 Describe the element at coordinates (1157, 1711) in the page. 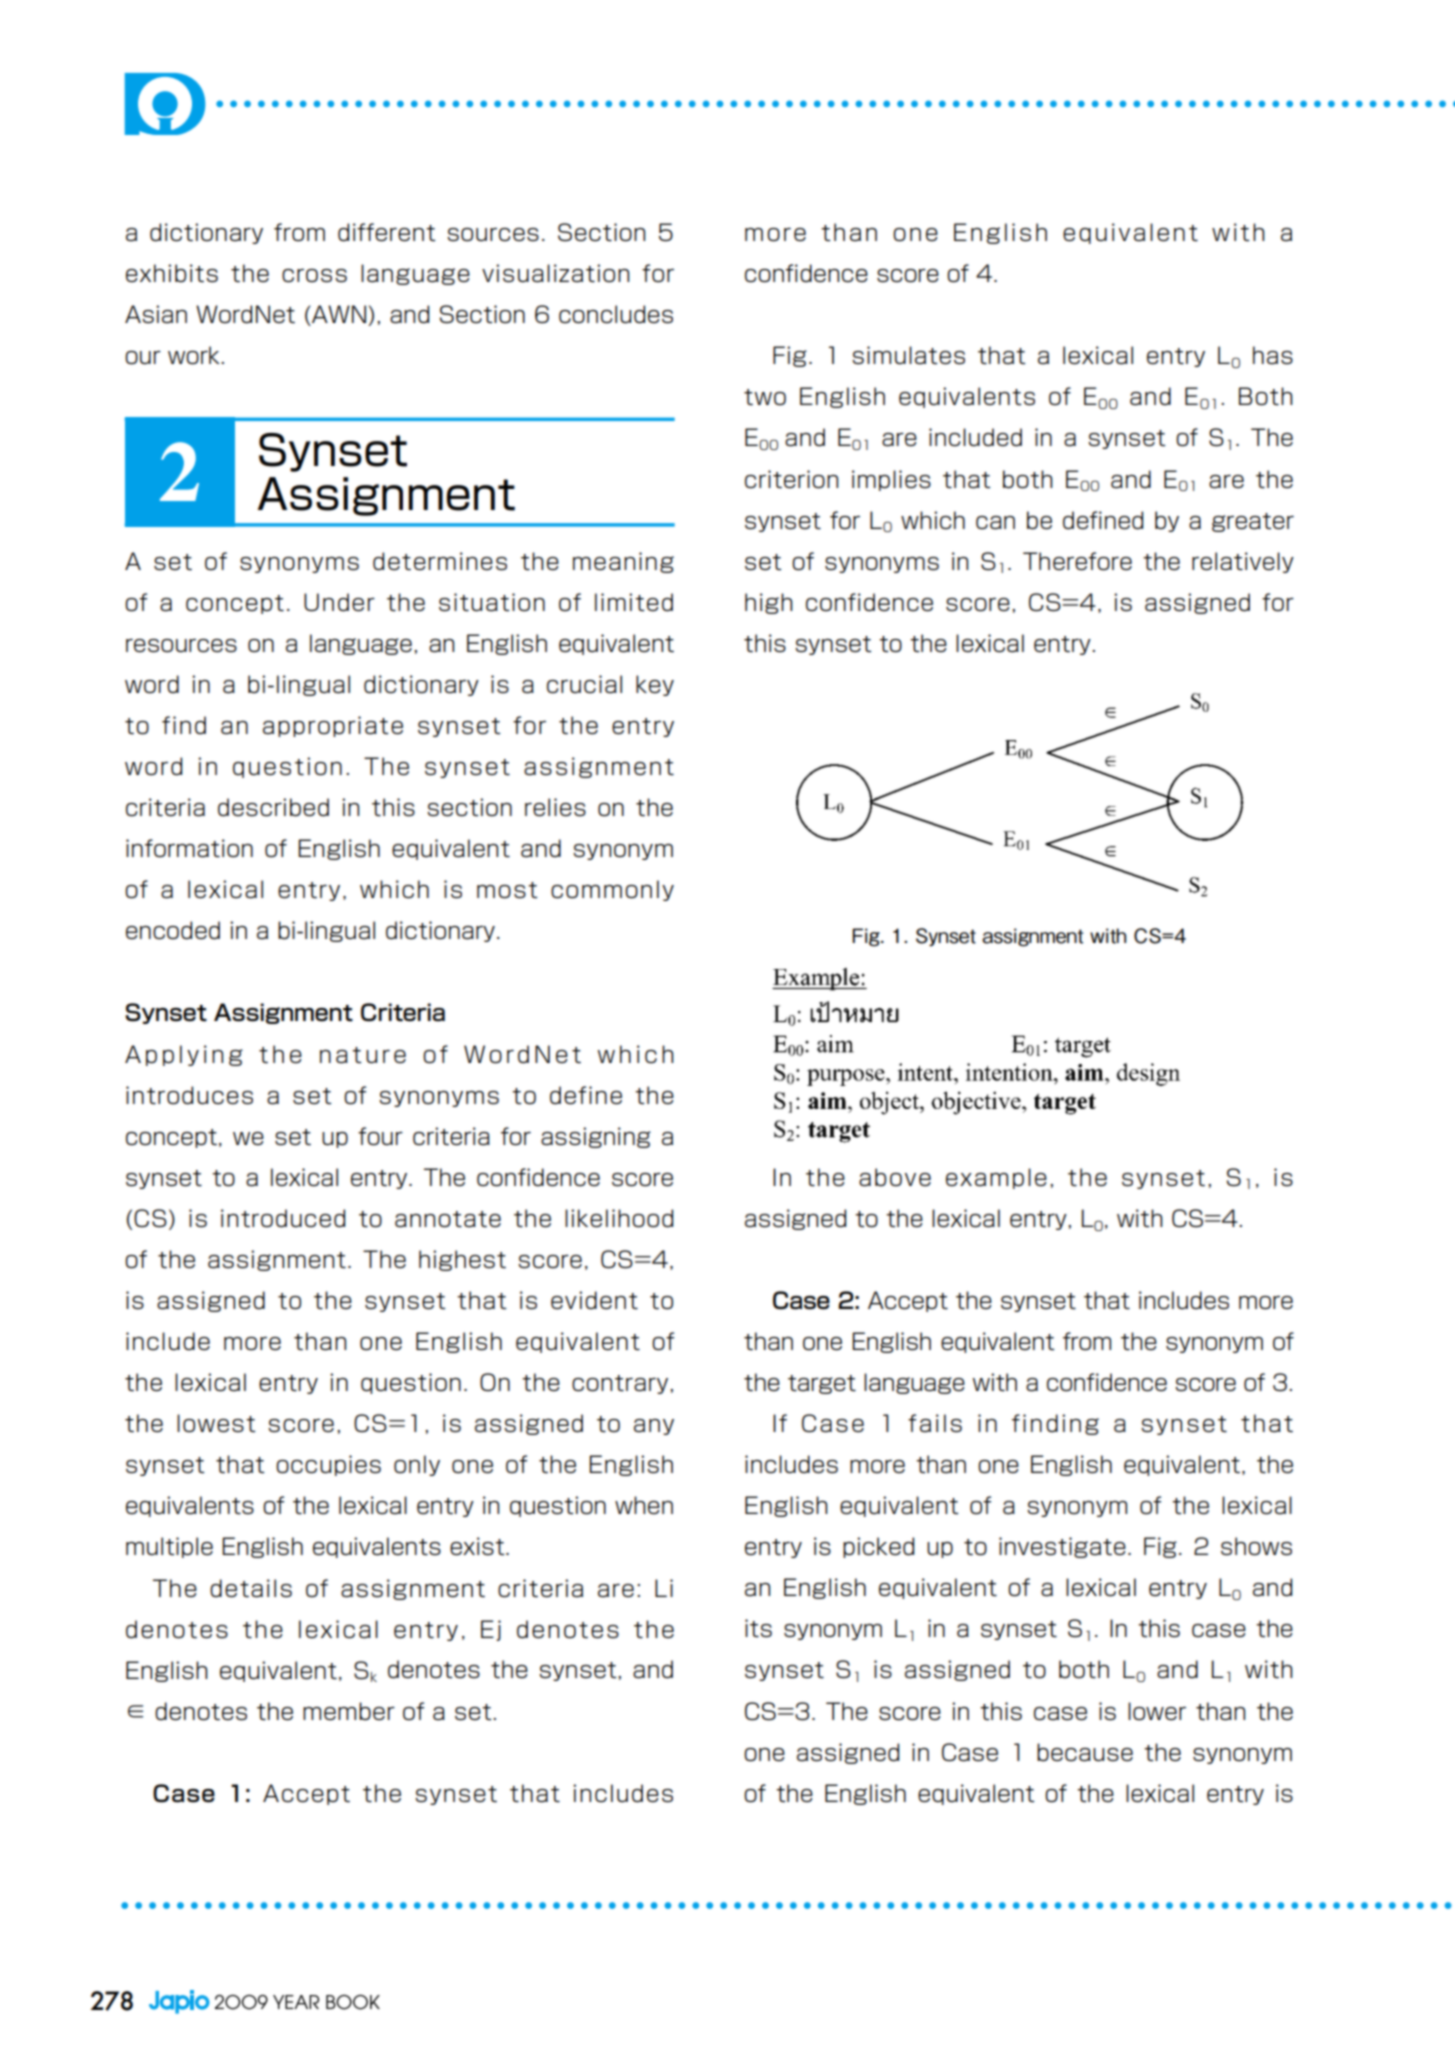

I see `lower` at that location.
